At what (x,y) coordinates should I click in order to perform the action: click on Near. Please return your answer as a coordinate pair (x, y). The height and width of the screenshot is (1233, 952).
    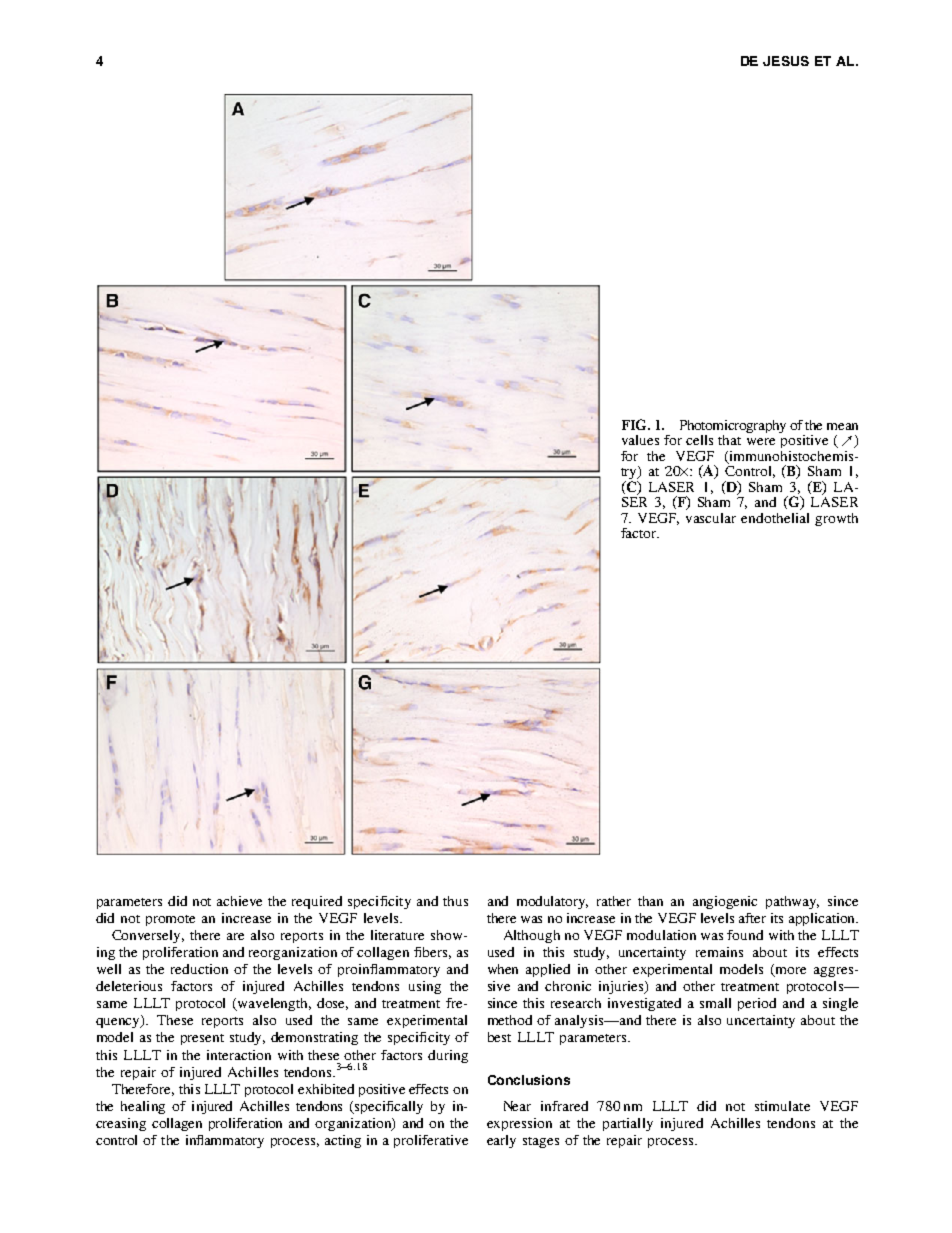
    Looking at the image, I should click on (517, 1106).
